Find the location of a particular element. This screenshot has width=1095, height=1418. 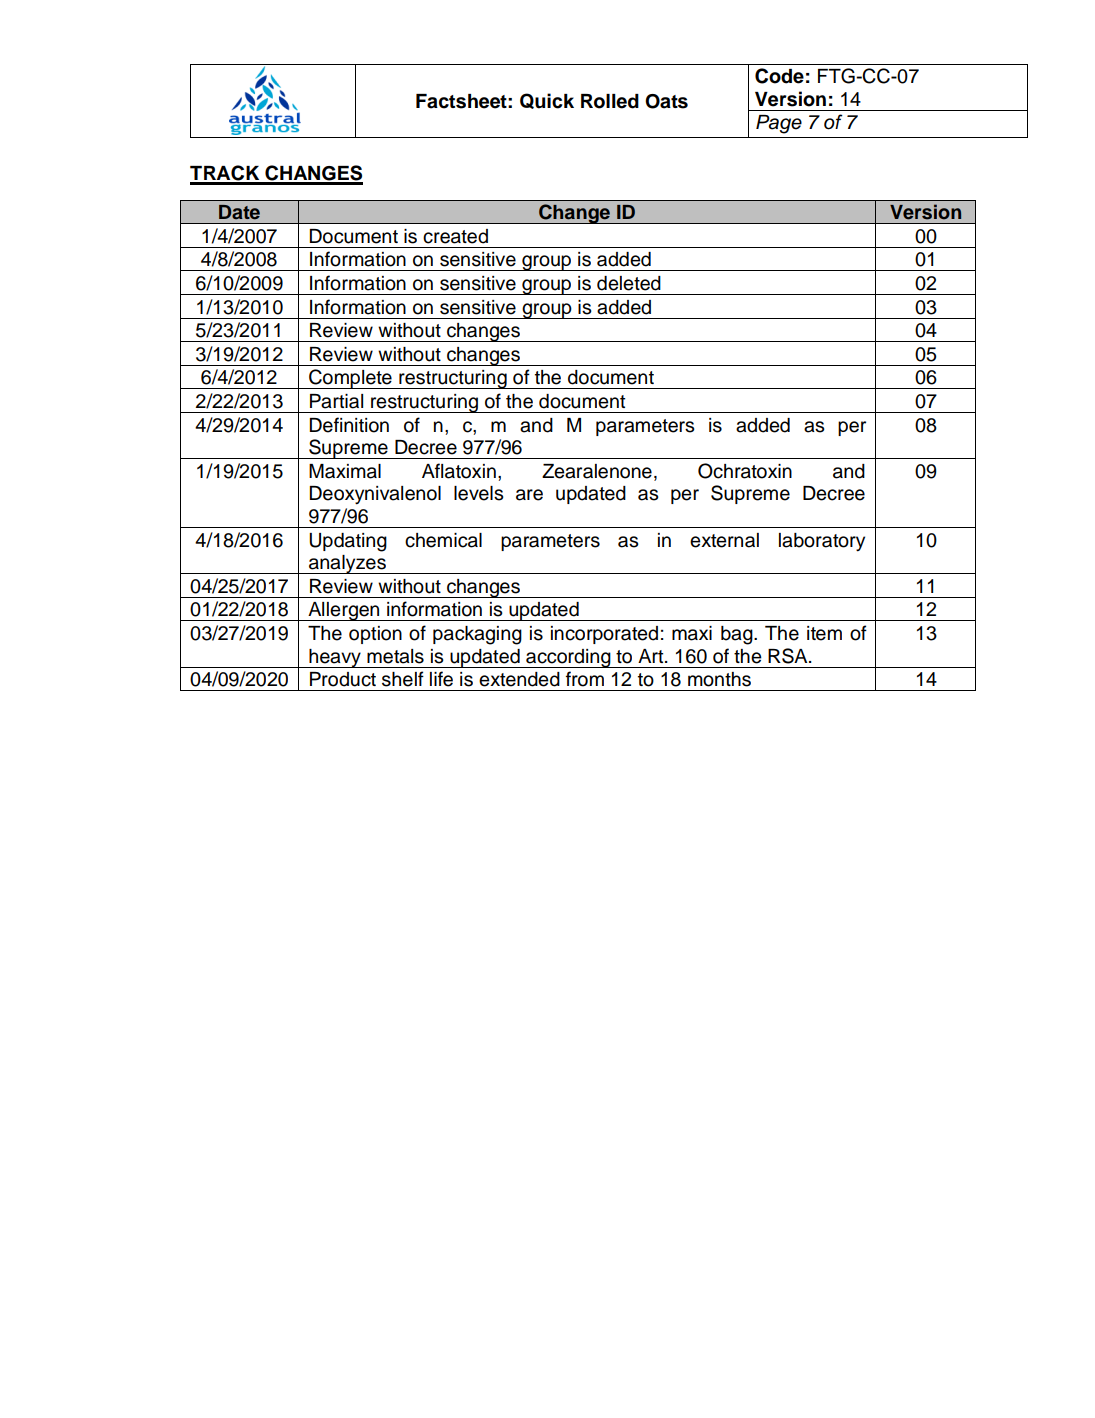

option is located at coordinates (375, 635).
